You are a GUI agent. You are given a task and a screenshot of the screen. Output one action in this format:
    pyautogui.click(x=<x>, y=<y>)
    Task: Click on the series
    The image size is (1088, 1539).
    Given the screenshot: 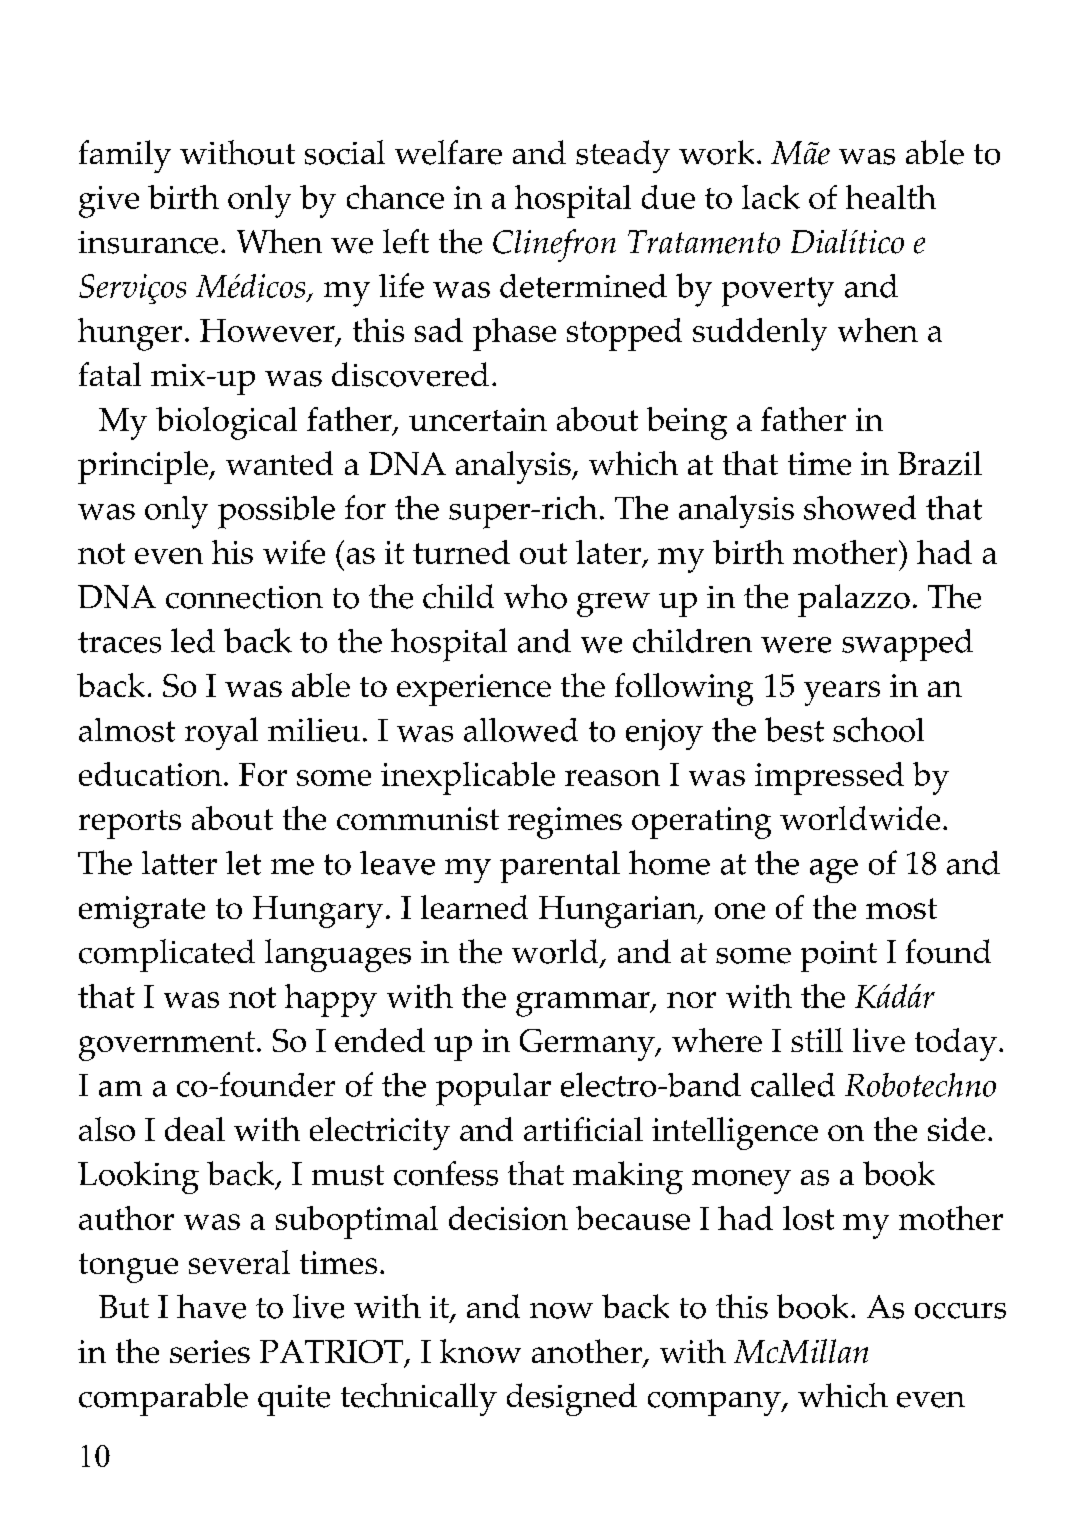 What is the action you would take?
    pyautogui.click(x=210, y=1351)
